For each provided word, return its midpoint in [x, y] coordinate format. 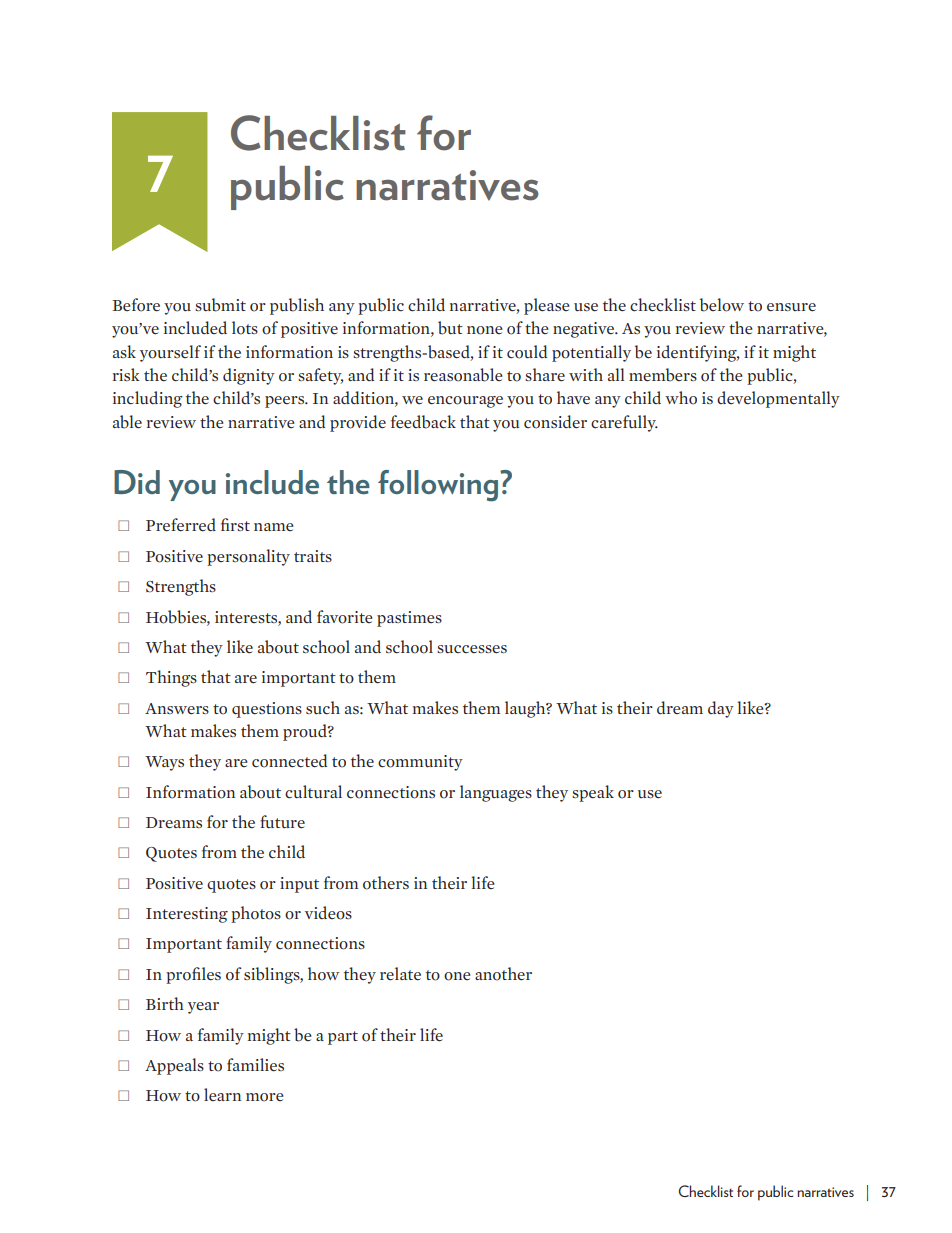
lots [245, 328]
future [282, 822]
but [450, 328]
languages [496, 793]
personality [248, 557]
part [343, 1038]
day [721, 709]
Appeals [174, 1066]
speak [593, 793]
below [722, 305]
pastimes [409, 619]
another [503, 974]
